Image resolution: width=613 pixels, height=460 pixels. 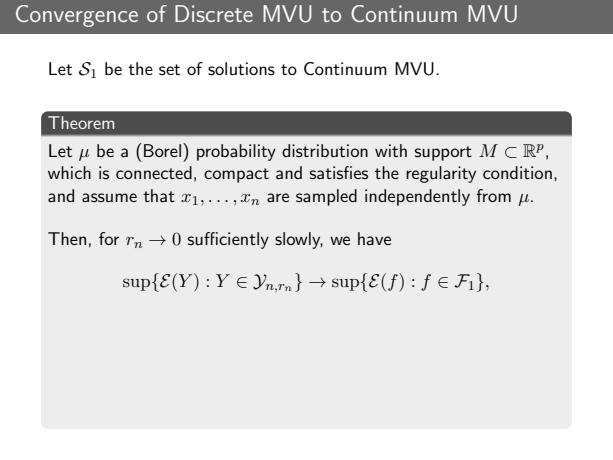 I want to click on satisfies, so click(x=339, y=173).
